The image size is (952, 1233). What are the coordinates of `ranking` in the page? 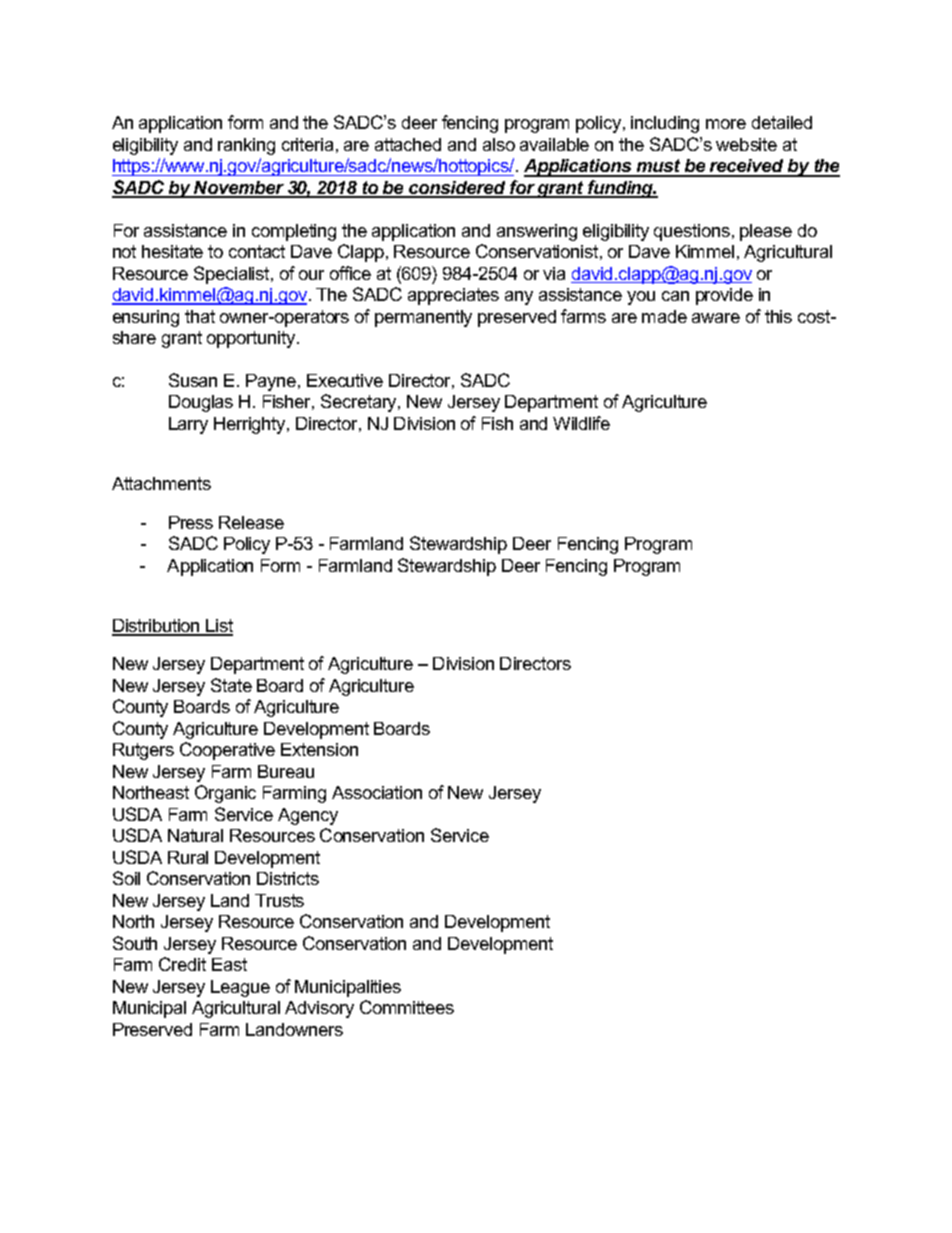 It's located at (246, 146).
